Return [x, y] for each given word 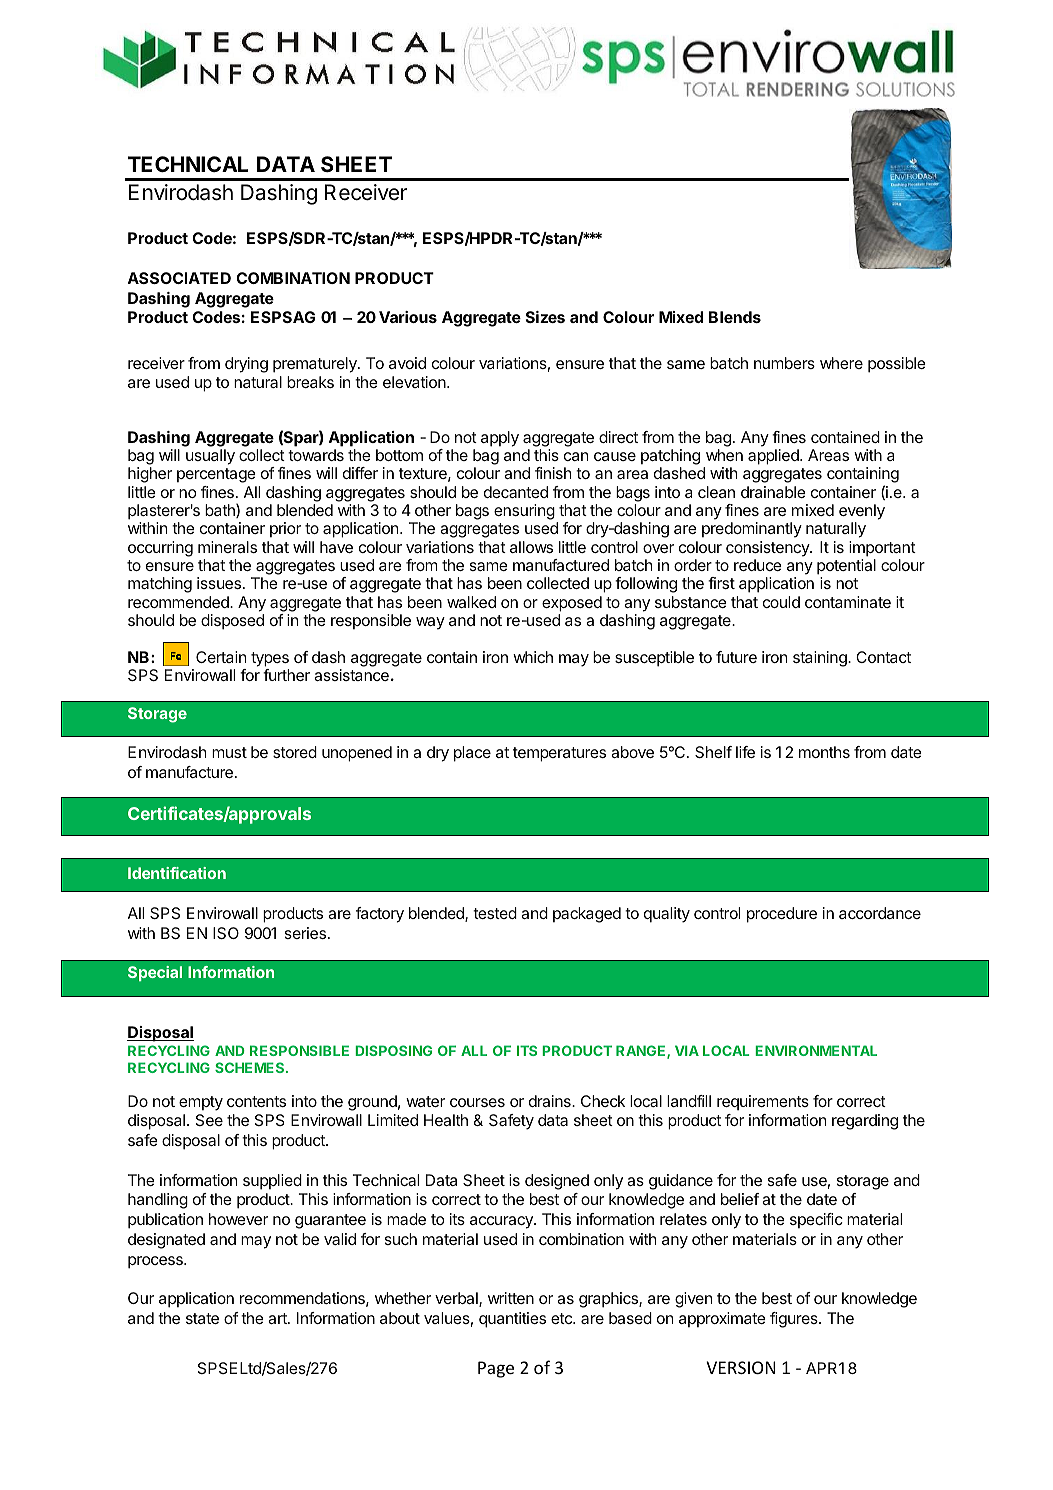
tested [495, 913]
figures [795, 1320]
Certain [221, 657]
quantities [512, 1320]
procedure [782, 915]
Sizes [545, 317]
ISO [226, 933]
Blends [735, 317]
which [533, 657]
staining [821, 659]
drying [246, 365]
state [202, 1318]
